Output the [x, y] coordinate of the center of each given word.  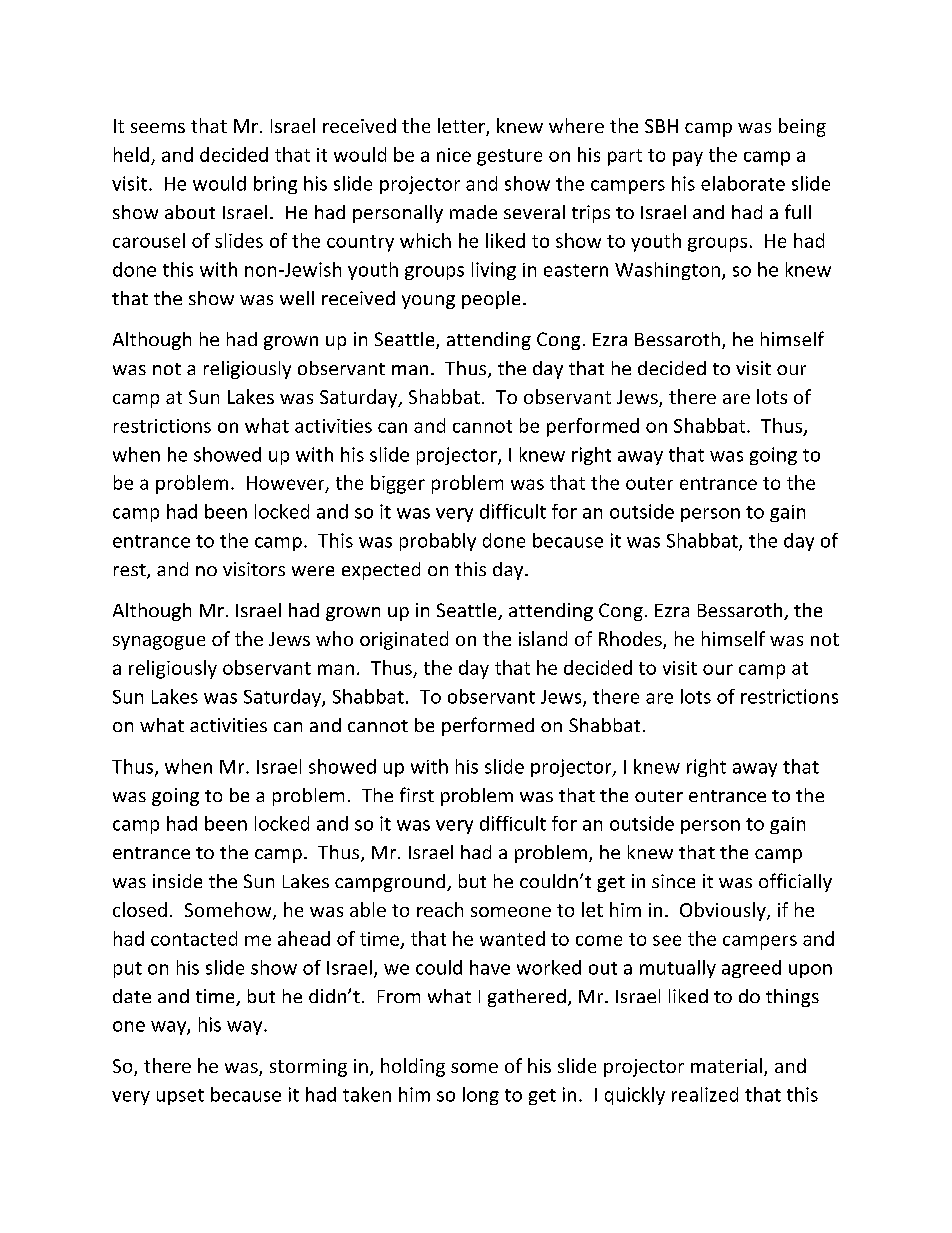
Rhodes [631, 640]
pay [688, 158]
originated [404, 640]
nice [454, 155]
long [481, 1096]
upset [180, 1097]
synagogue [159, 643]
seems [158, 128]
